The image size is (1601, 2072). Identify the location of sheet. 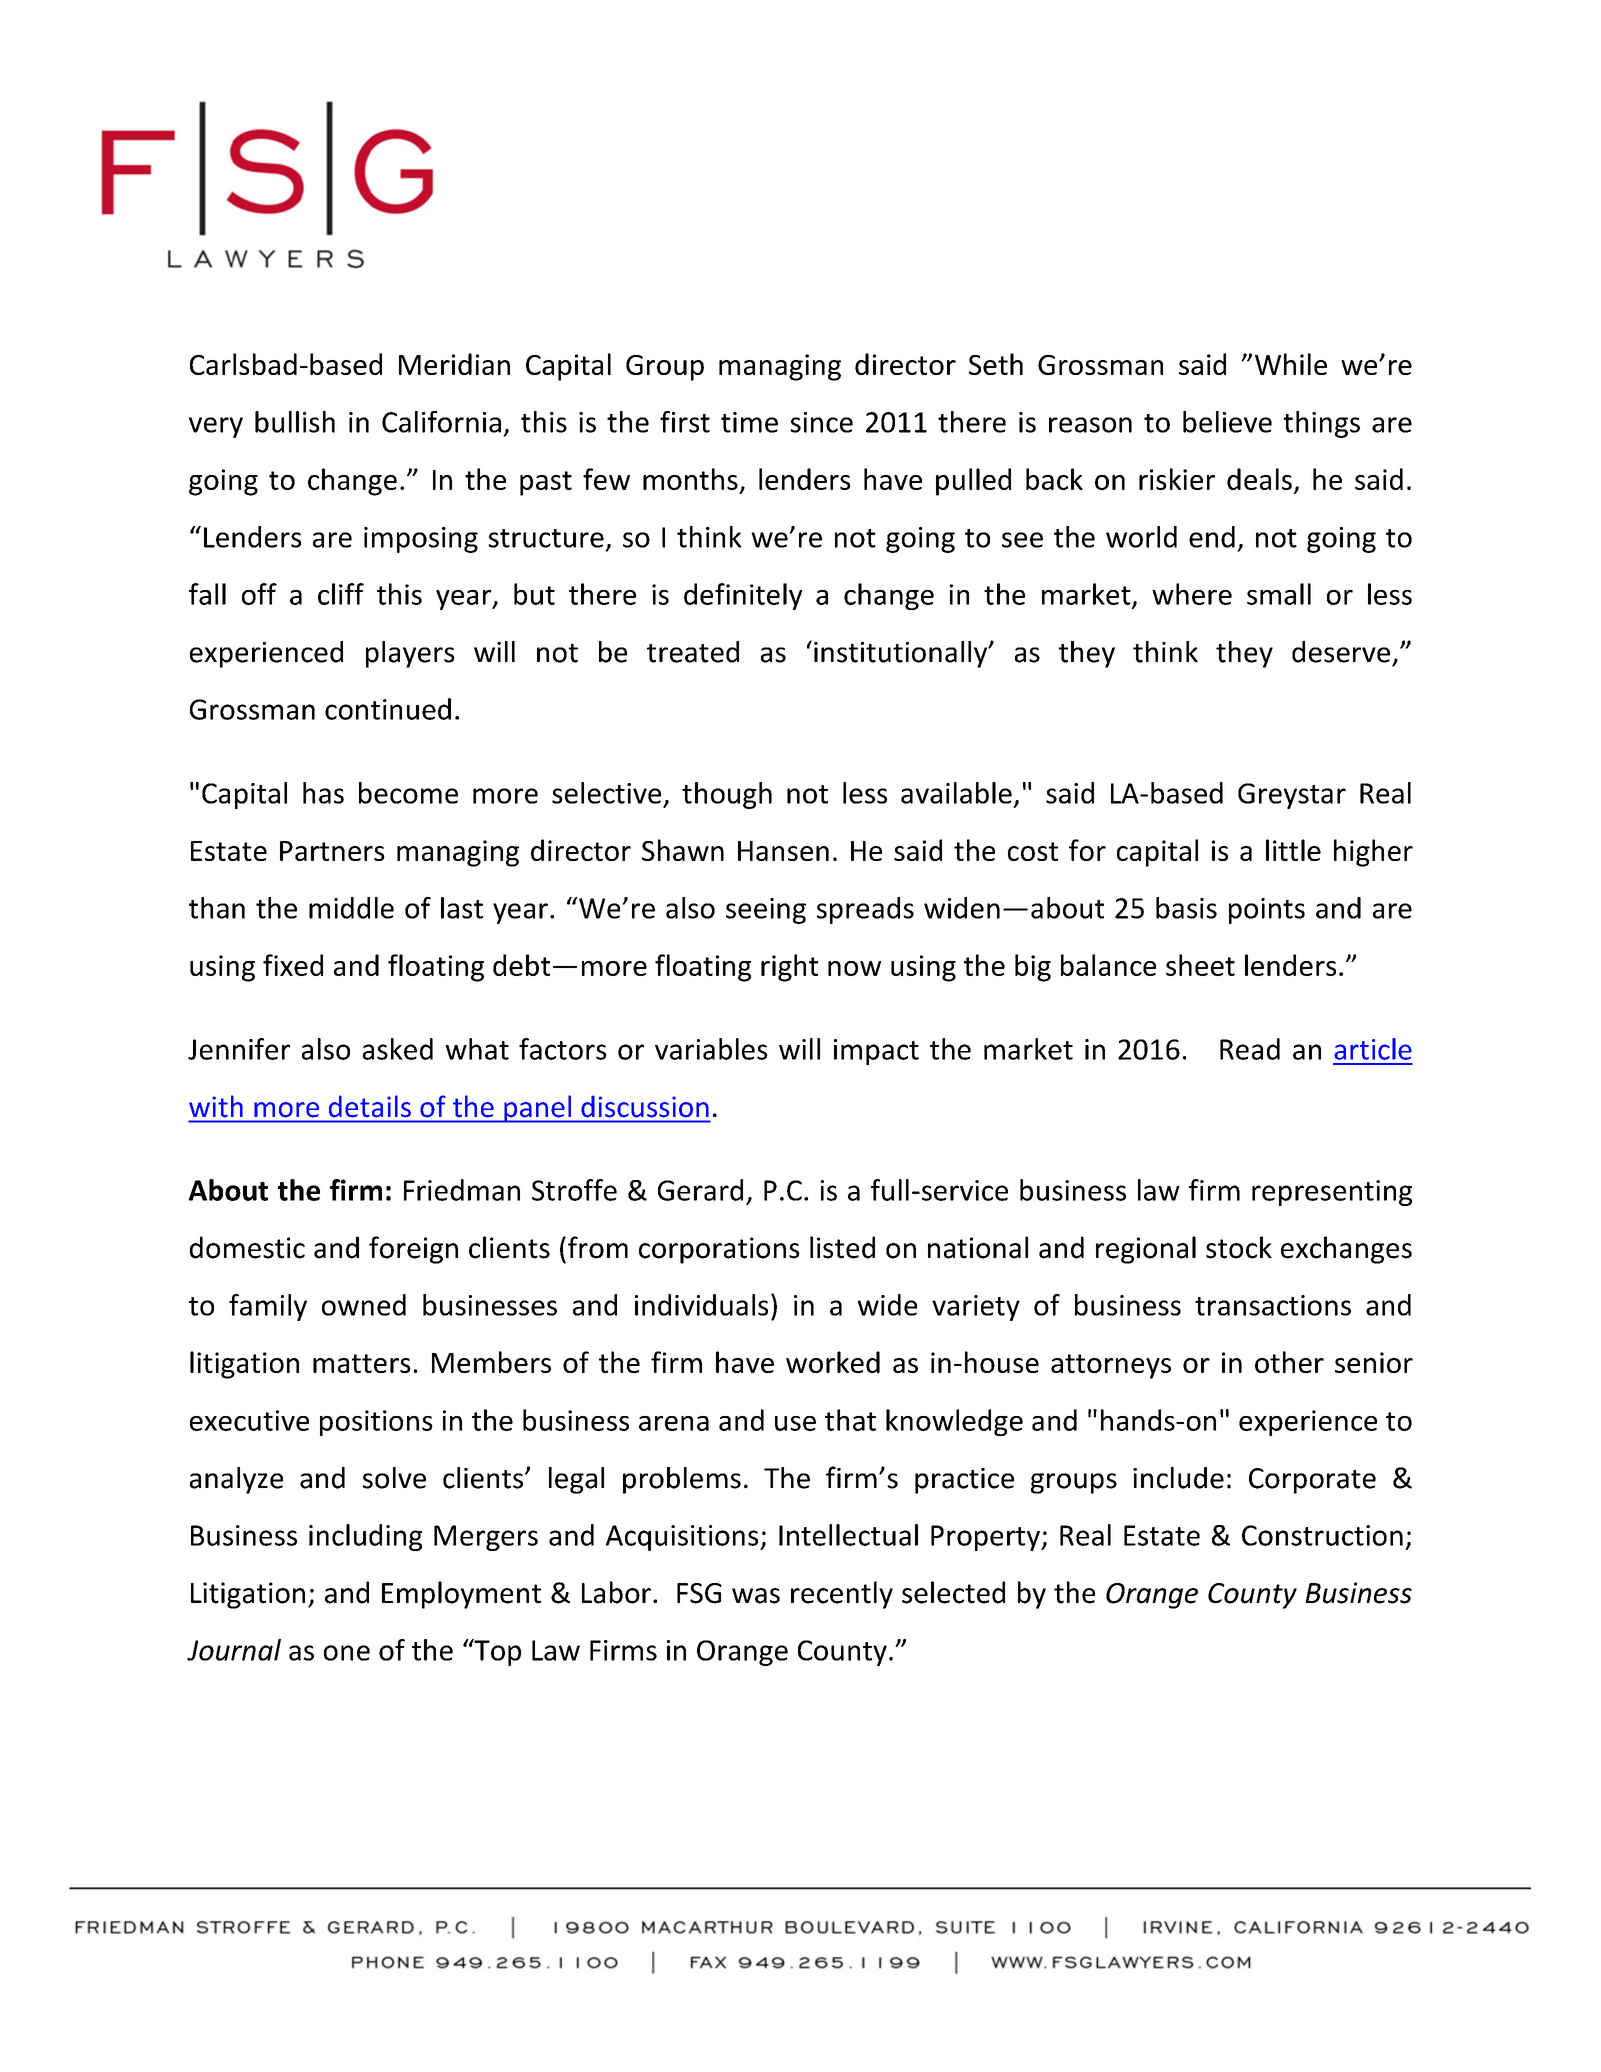
(1200, 965).
